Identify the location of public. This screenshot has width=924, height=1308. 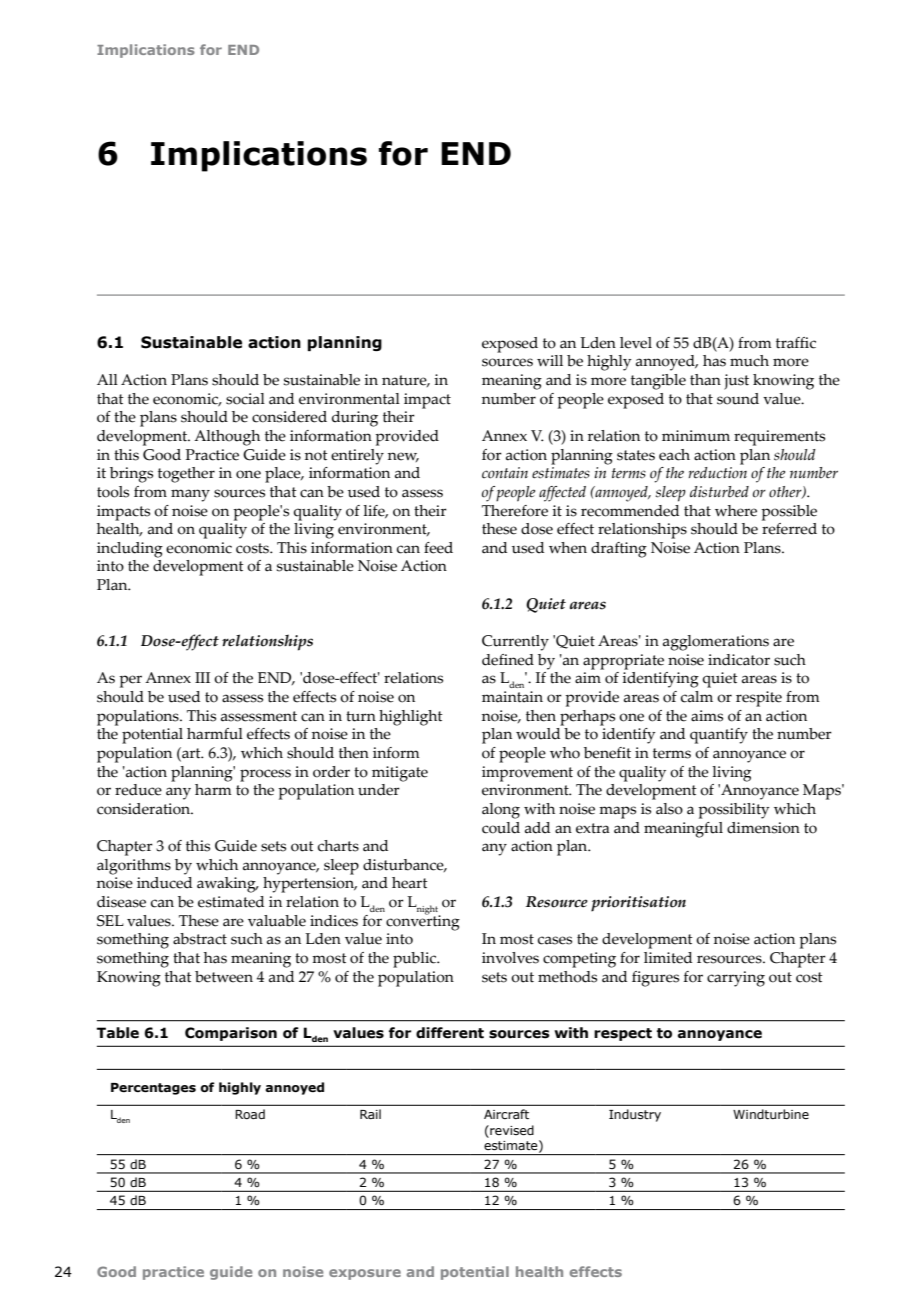
(416, 960).
